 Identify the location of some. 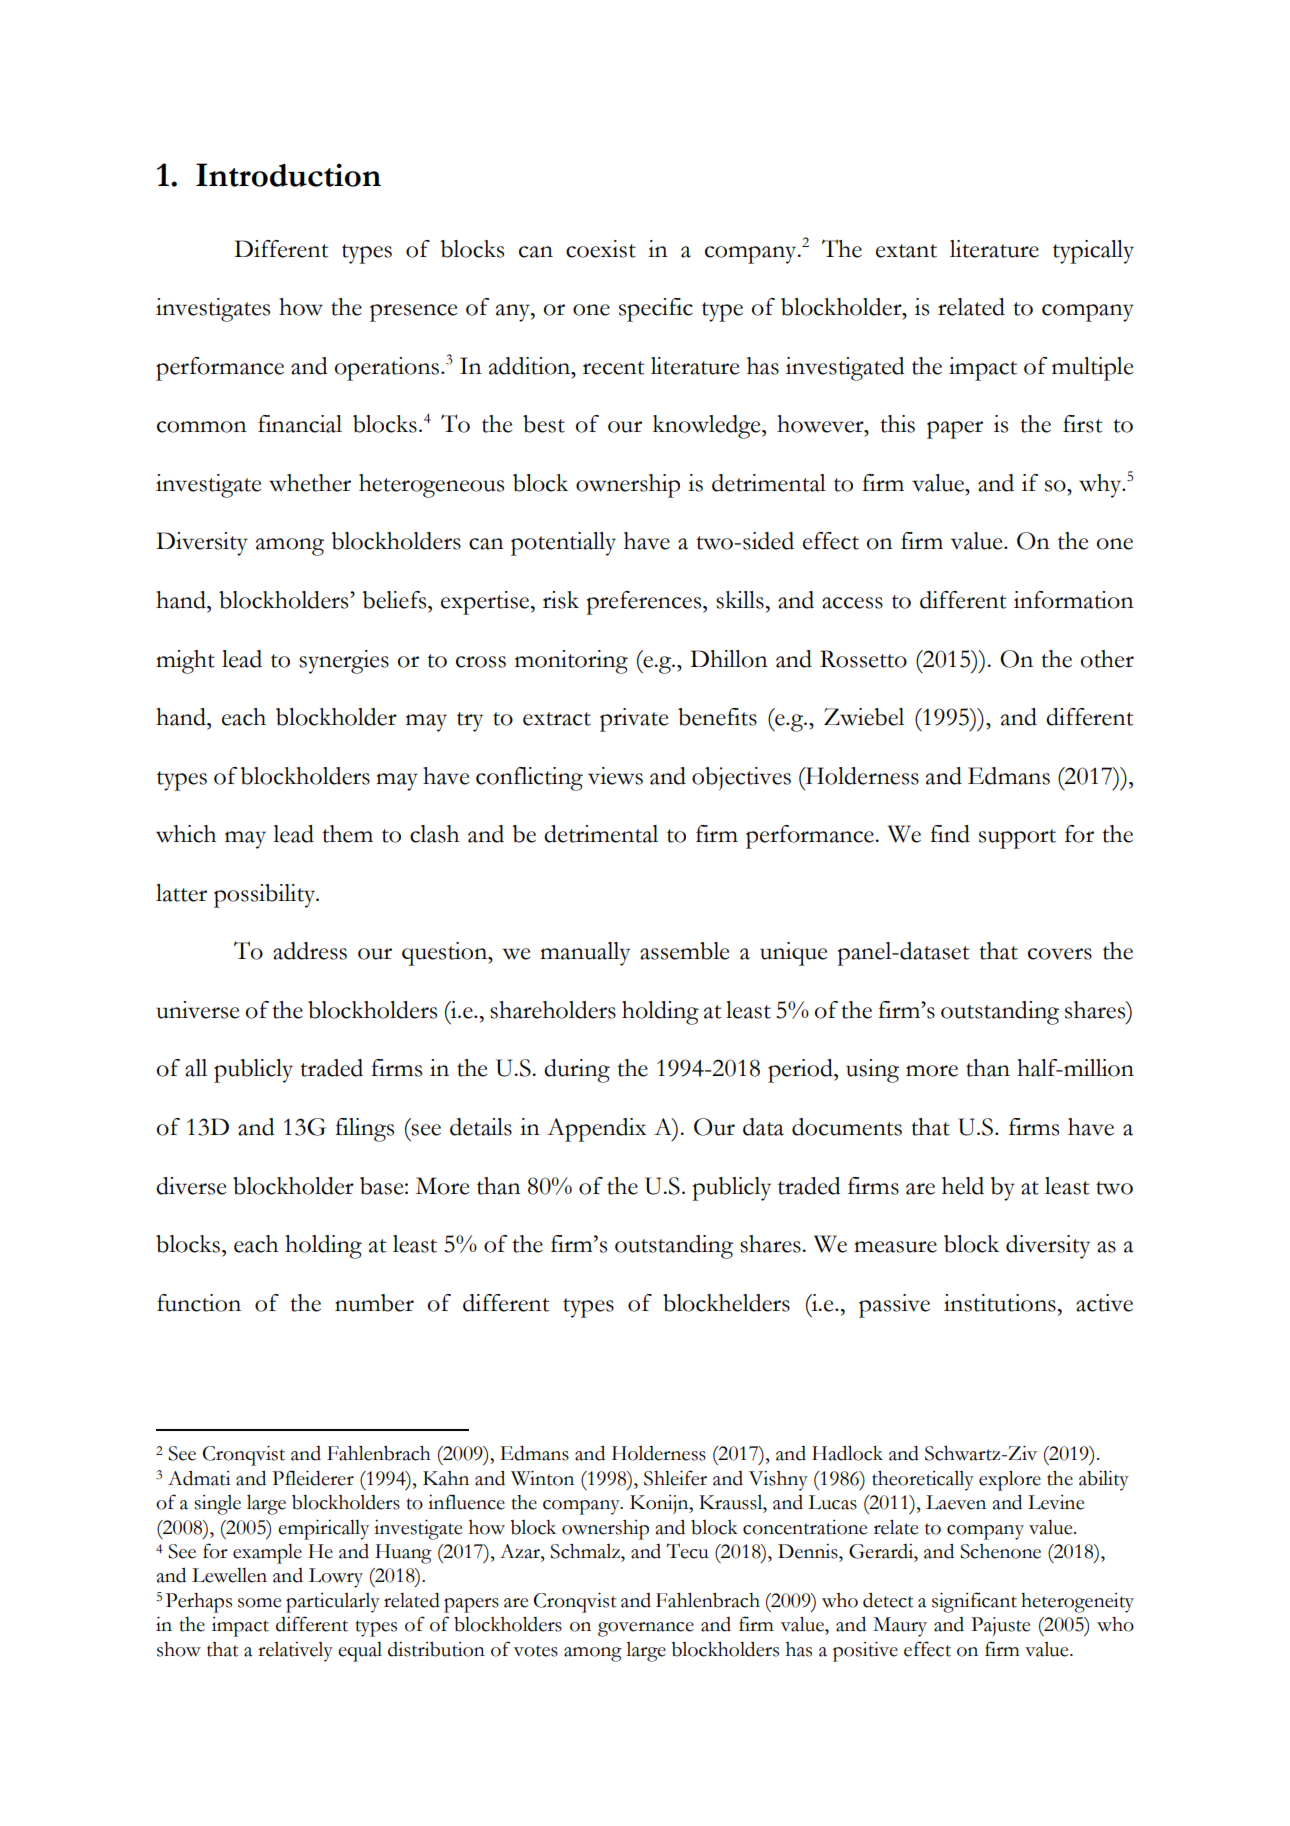
(259, 1603).
